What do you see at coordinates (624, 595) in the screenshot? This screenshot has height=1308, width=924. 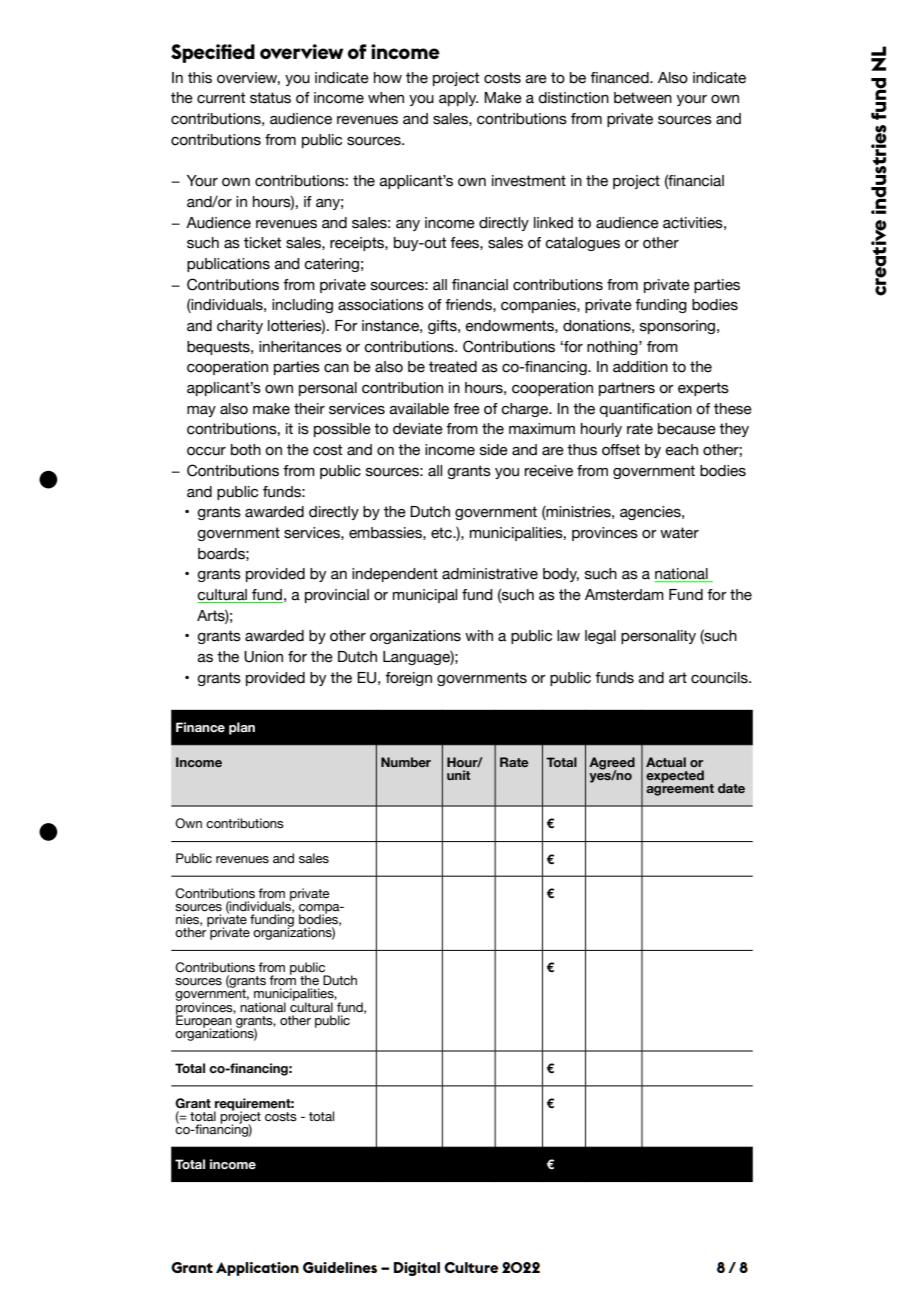 I see `Amsterdam` at bounding box center [624, 595].
